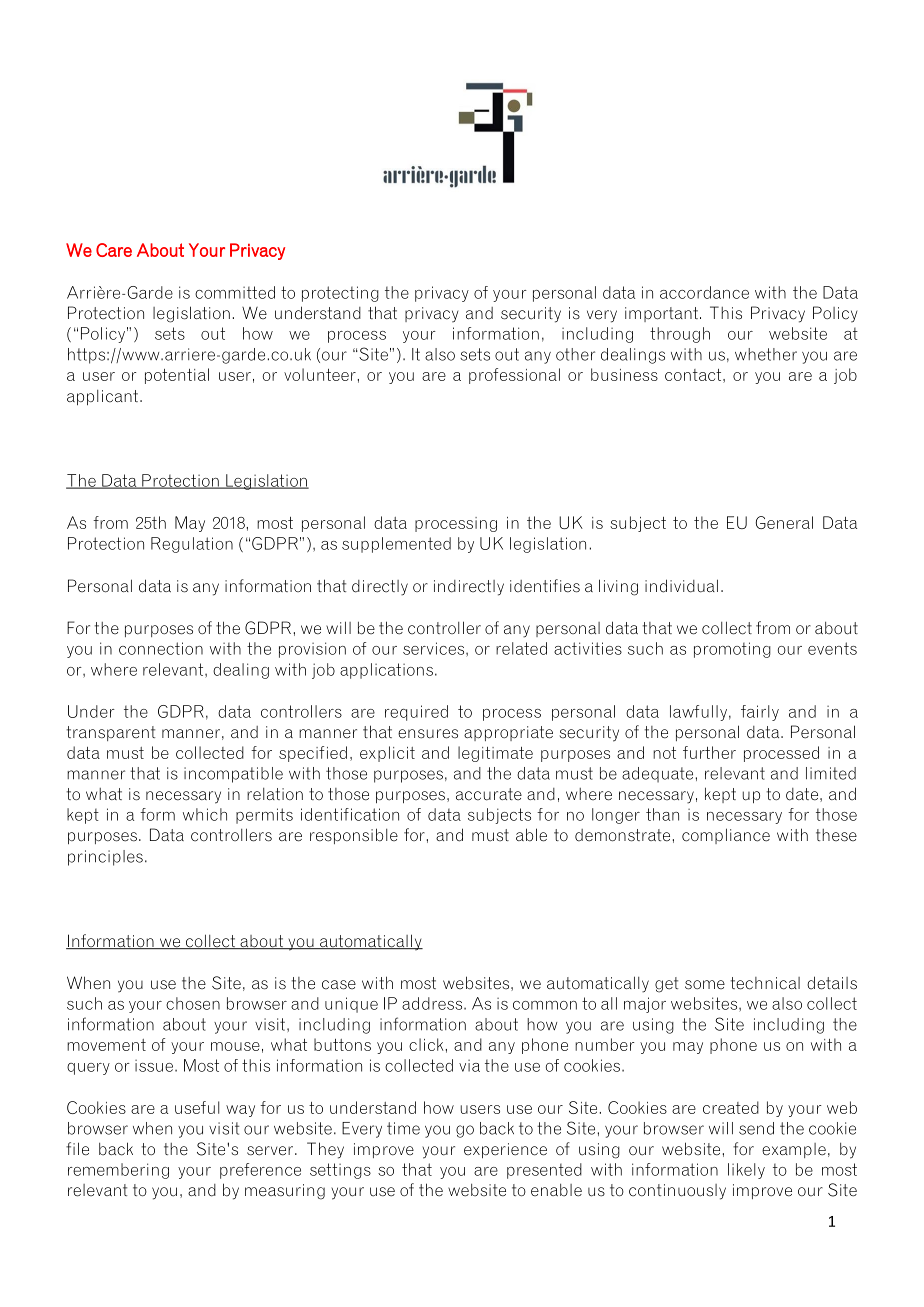 This document has height=1307, width=924. Describe the element at coordinates (340, 294) in the document. I see `protecting` at that location.
